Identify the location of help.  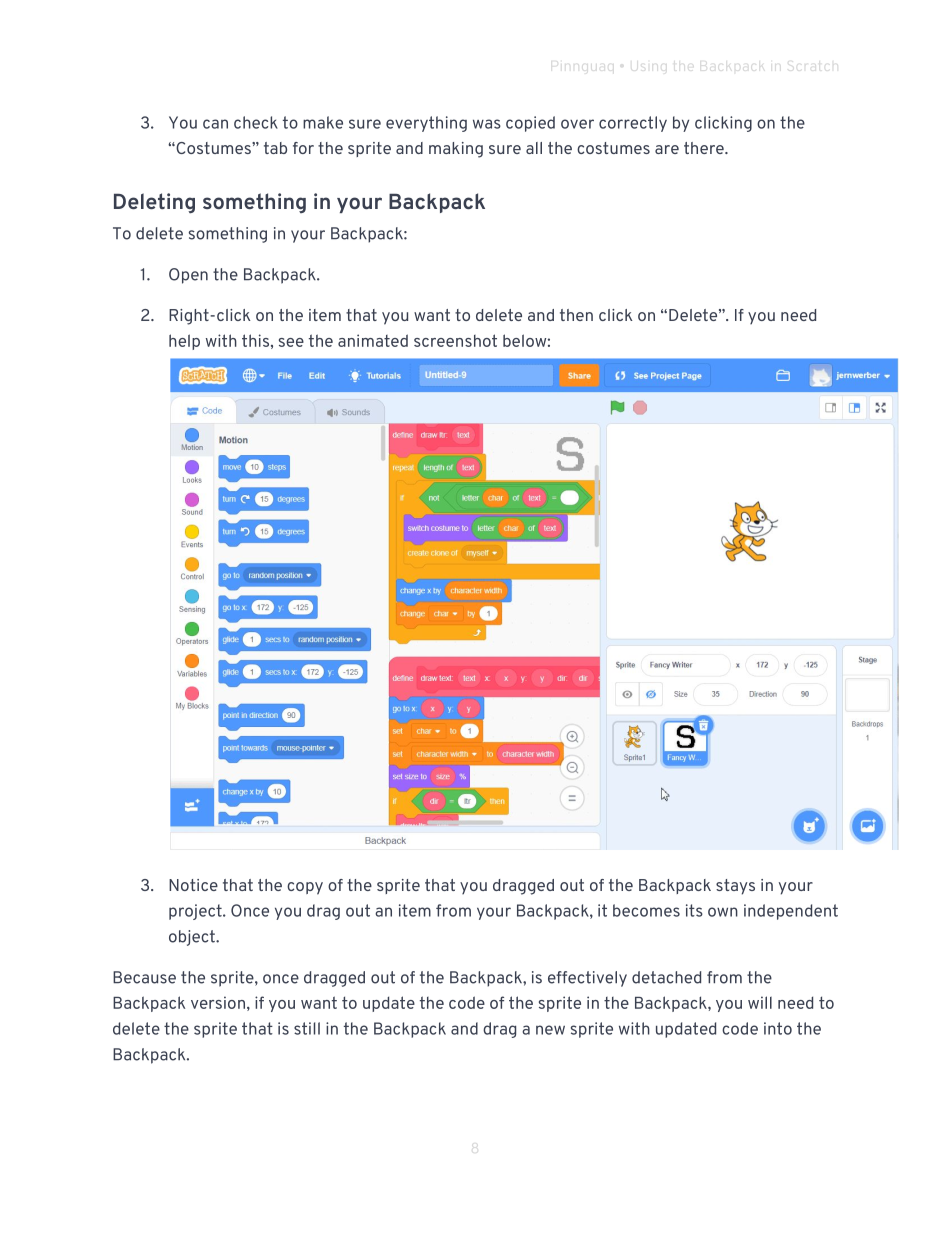
(184, 342).
